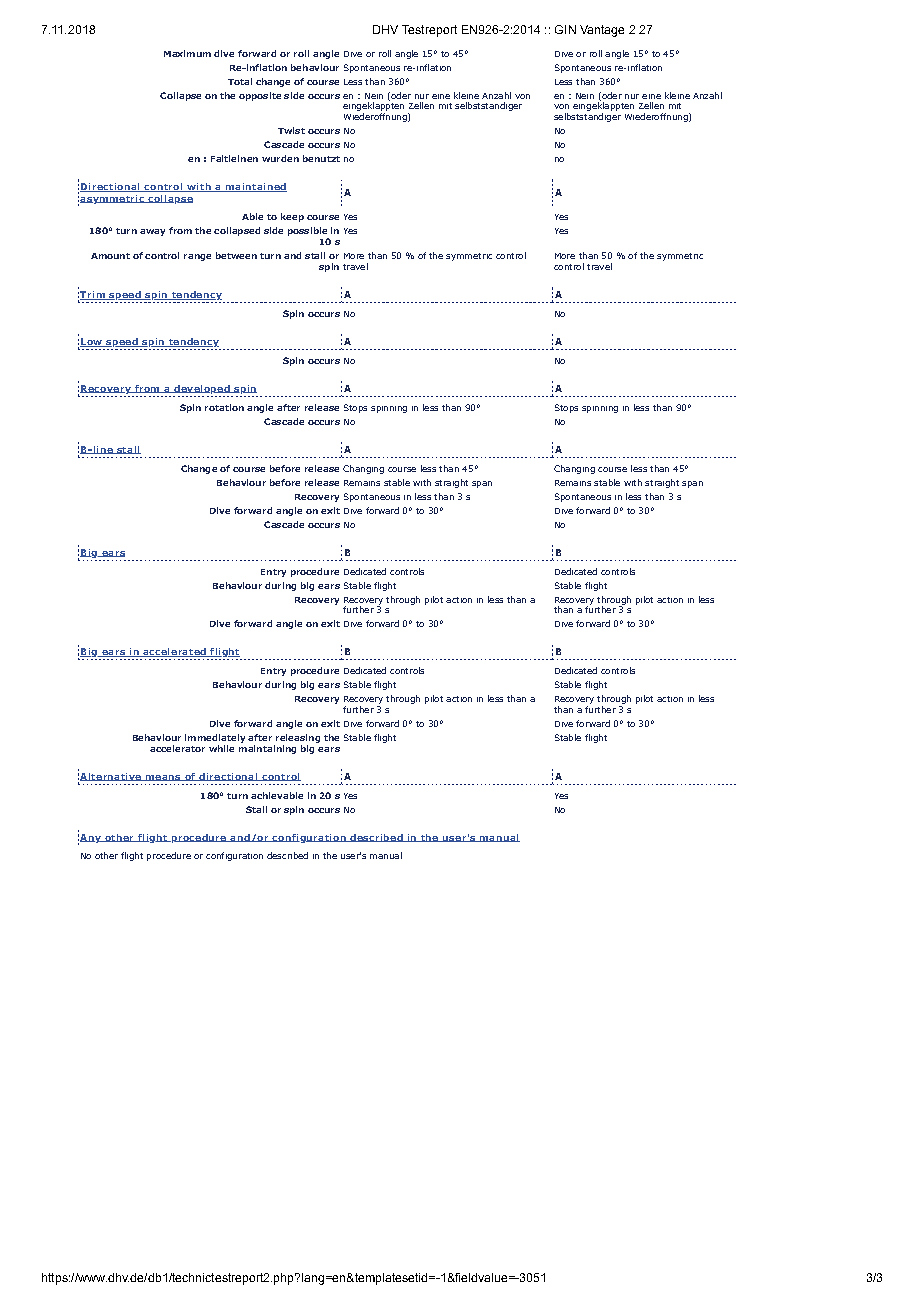 This page has width=924, height=1308. What do you see at coordinates (308, 233) in the page?
I see `possible` at bounding box center [308, 233].
